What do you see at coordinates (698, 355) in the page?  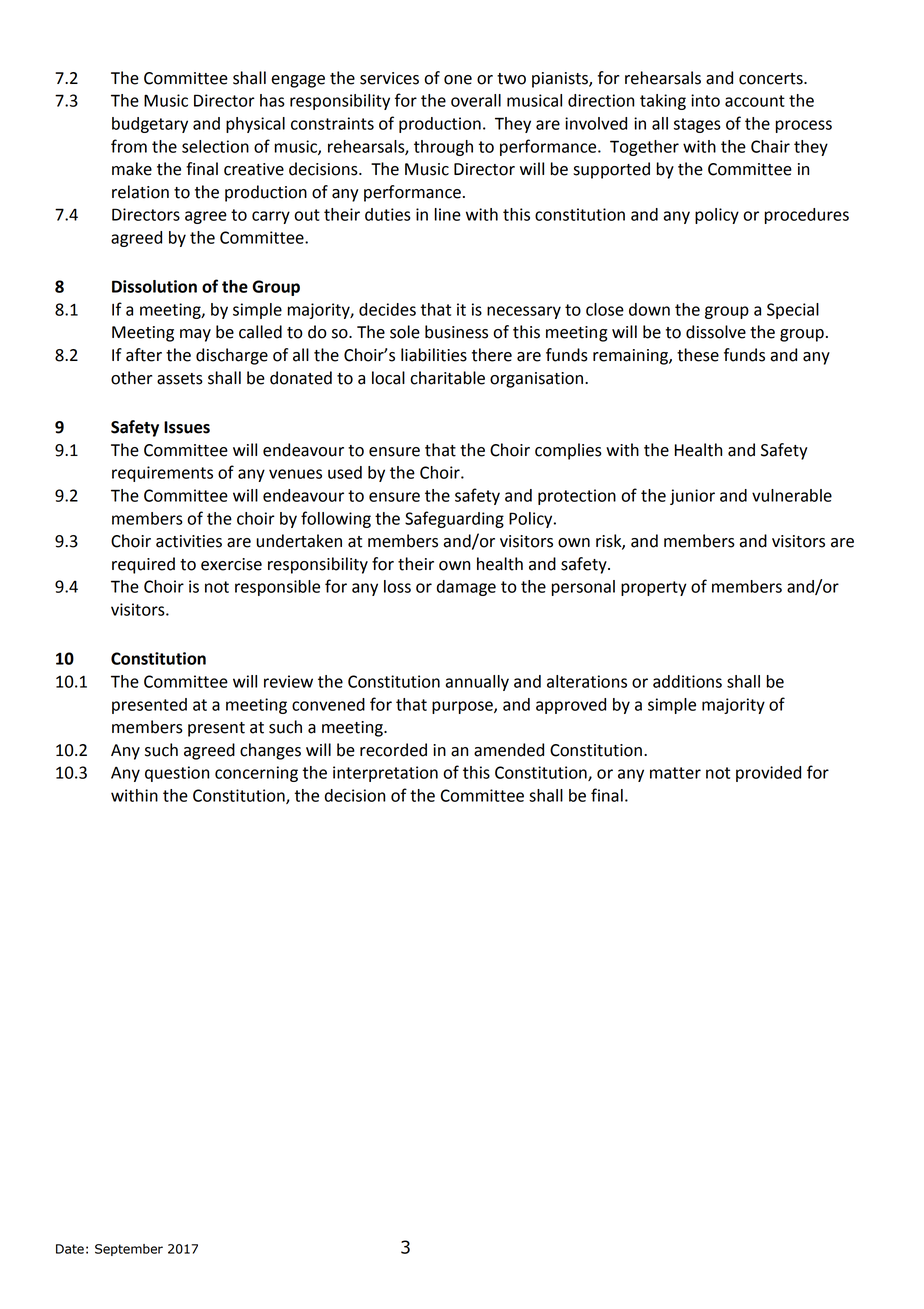 I see `these` at bounding box center [698, 355].
